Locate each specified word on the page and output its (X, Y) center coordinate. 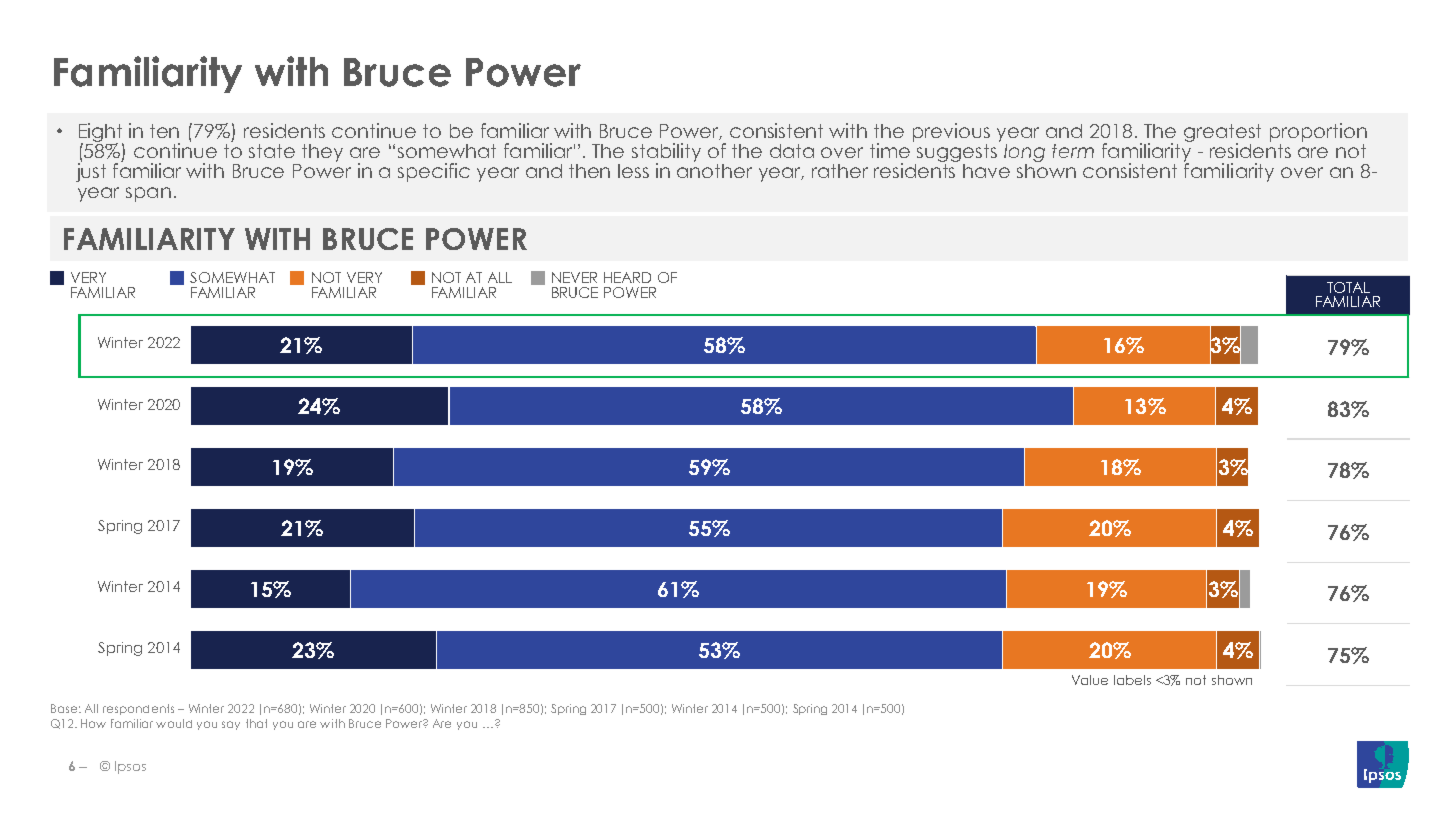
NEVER (574, 277)
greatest (1222, 134)
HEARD (627, 277)
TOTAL (1348, 287)
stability (666, 153)
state (272, 151)
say (231, 725)
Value (1090, 680)
